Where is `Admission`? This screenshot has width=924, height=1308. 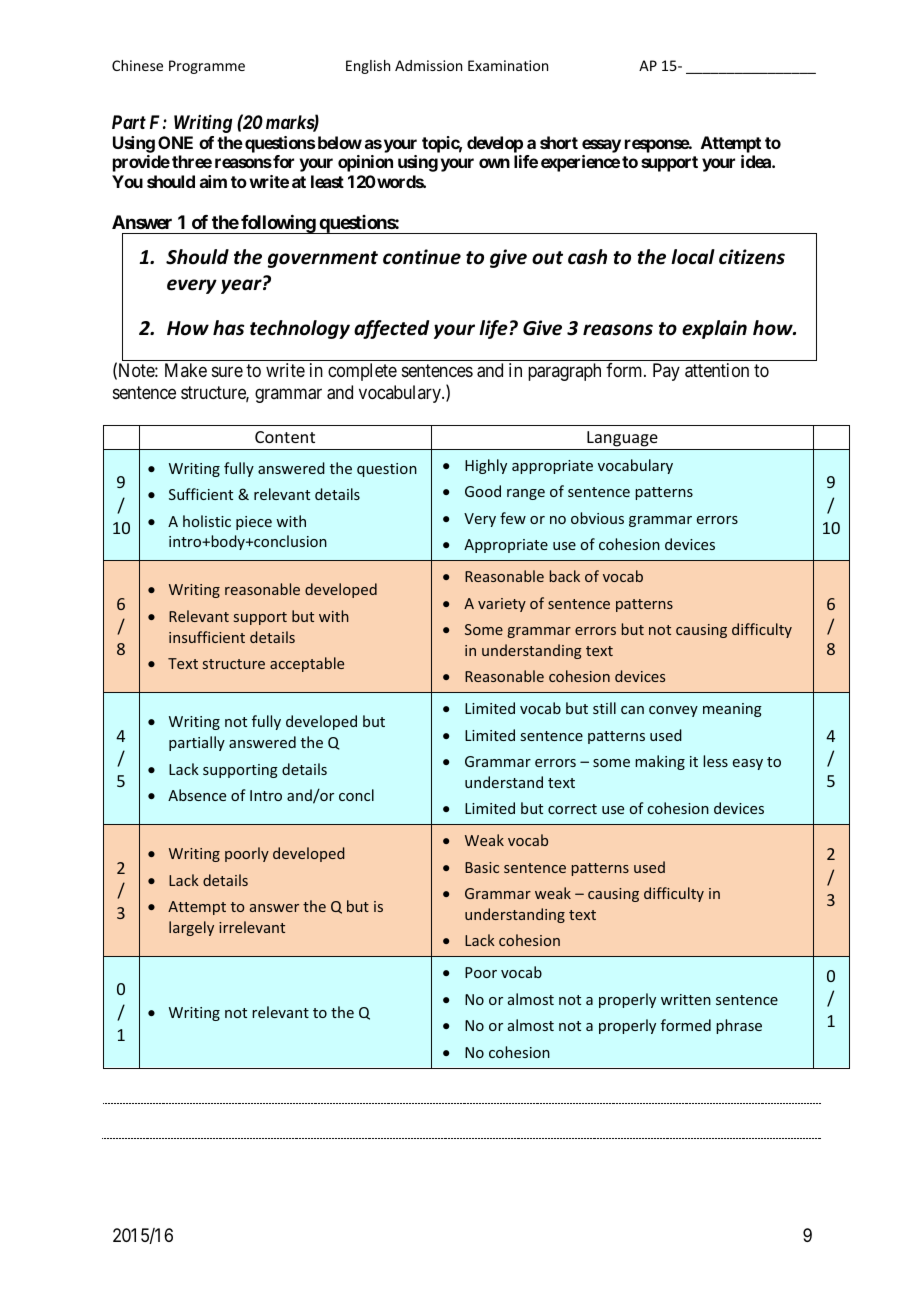
Admission is located at coordinates (428, 65).
